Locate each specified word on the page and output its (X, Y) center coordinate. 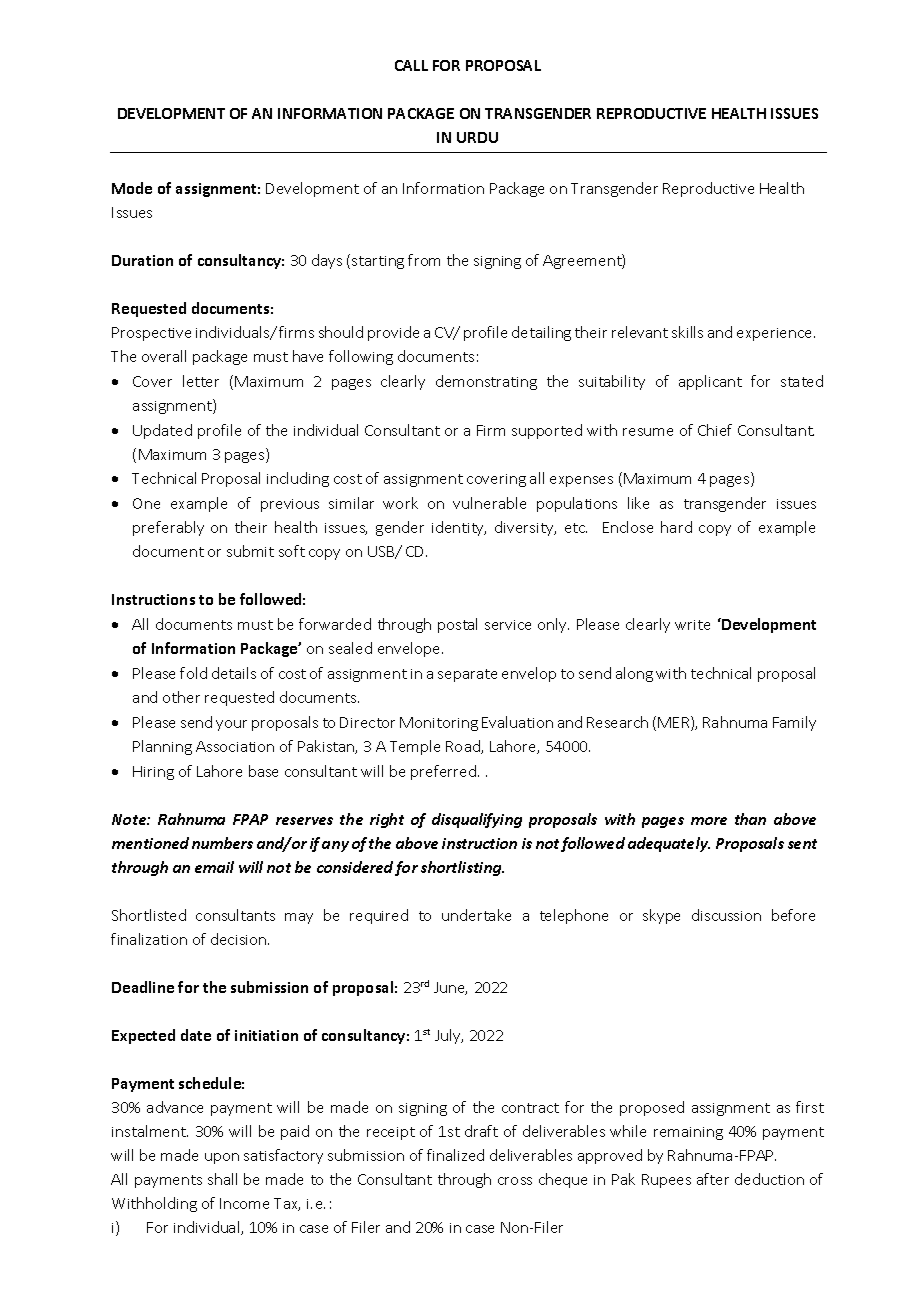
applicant (710, 382)
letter (201, 381)
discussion (726, 915)
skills (687, 332)
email (214, 867)
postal (457, 625)
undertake (476, 915)
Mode (132, 188)
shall (222, 1179)
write (692, 625)
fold (193, 673)
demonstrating (486, 382)
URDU (477, 137)
